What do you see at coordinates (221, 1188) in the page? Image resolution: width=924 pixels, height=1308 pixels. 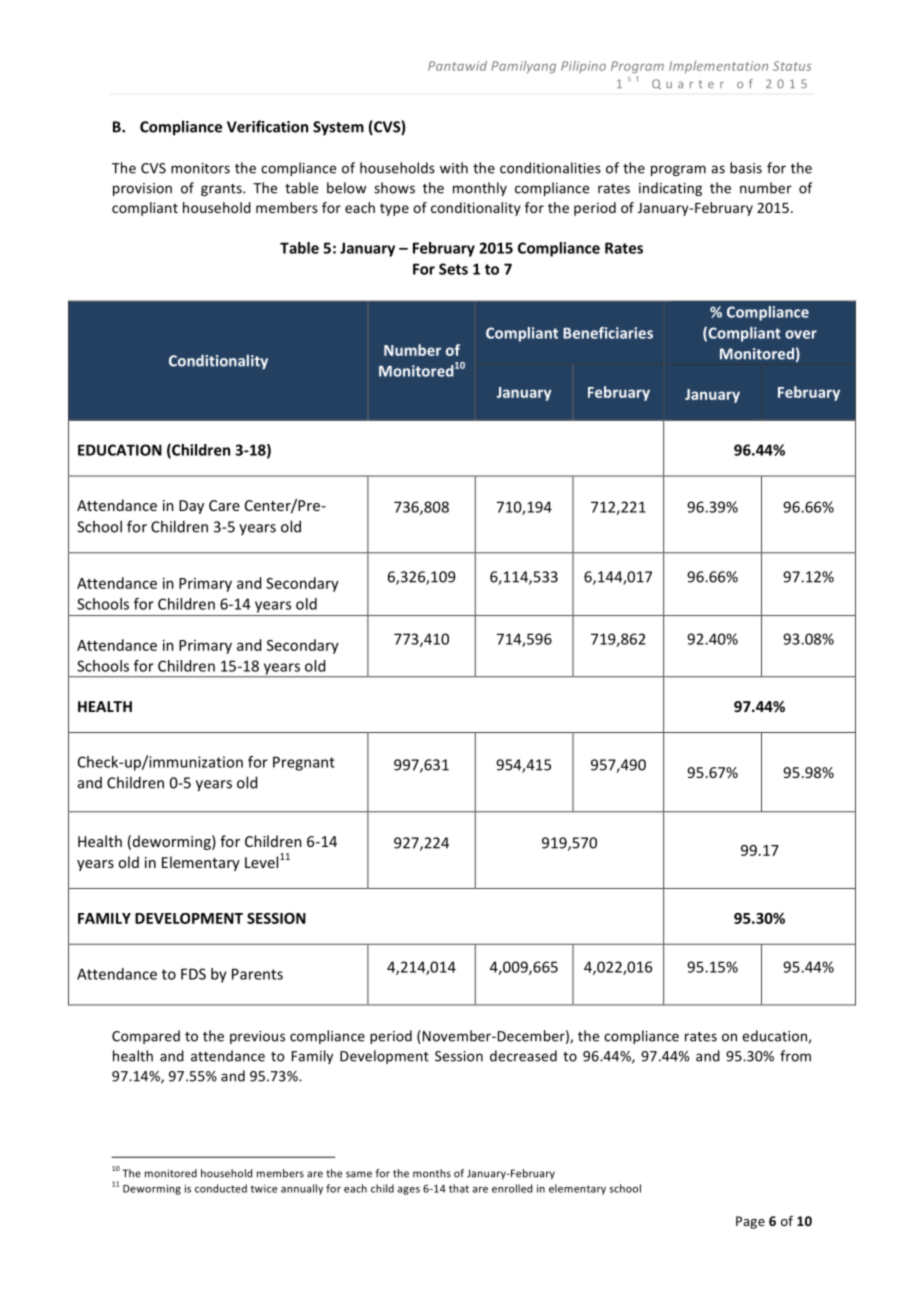 I see `conducted` at bounding box center [221, 1188].
